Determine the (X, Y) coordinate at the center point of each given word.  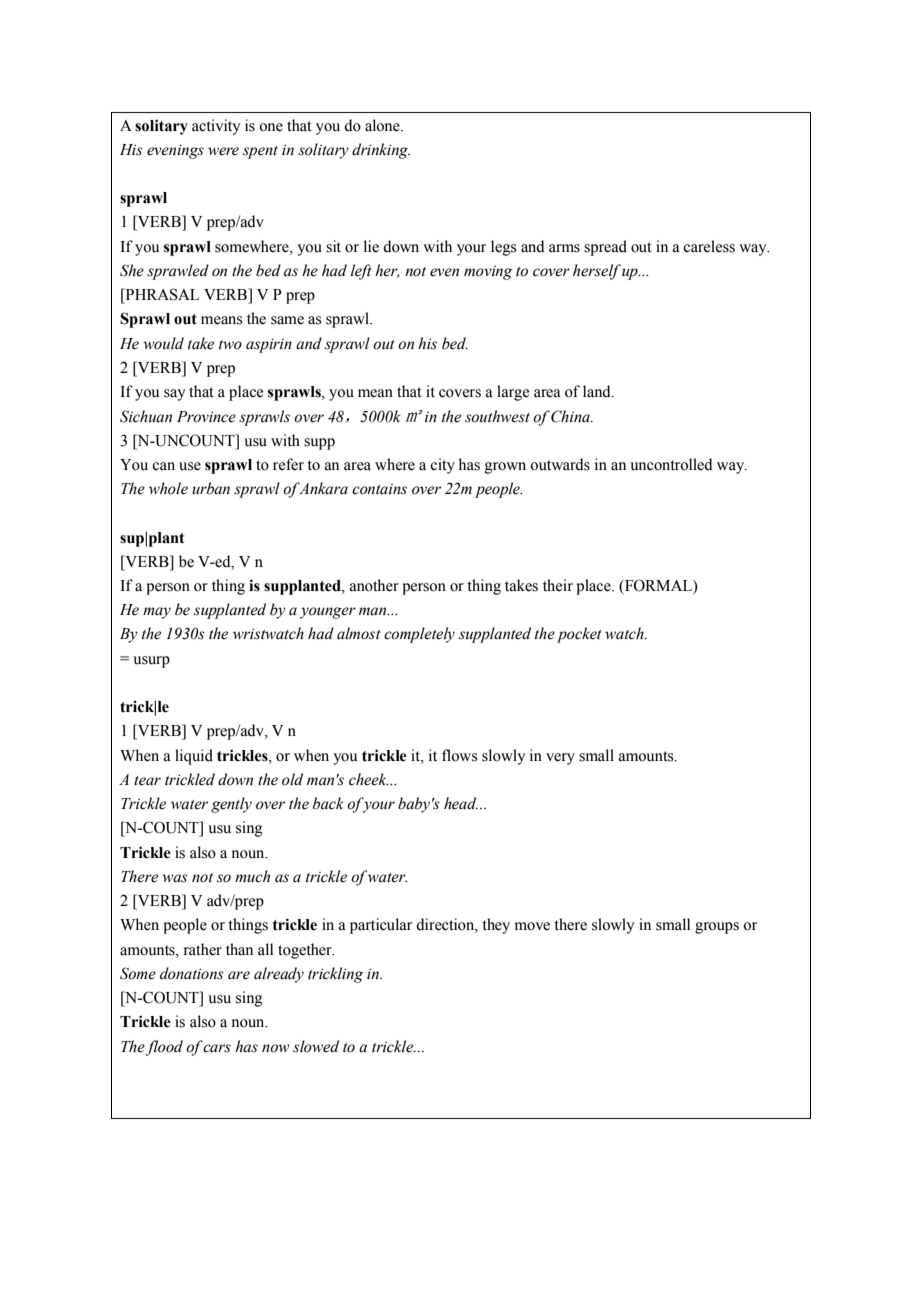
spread (605, 248)
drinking (381, 151)
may (157, 613)
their (558, 585)
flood (164, 1048)
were (223, 151)
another (374, 585)
